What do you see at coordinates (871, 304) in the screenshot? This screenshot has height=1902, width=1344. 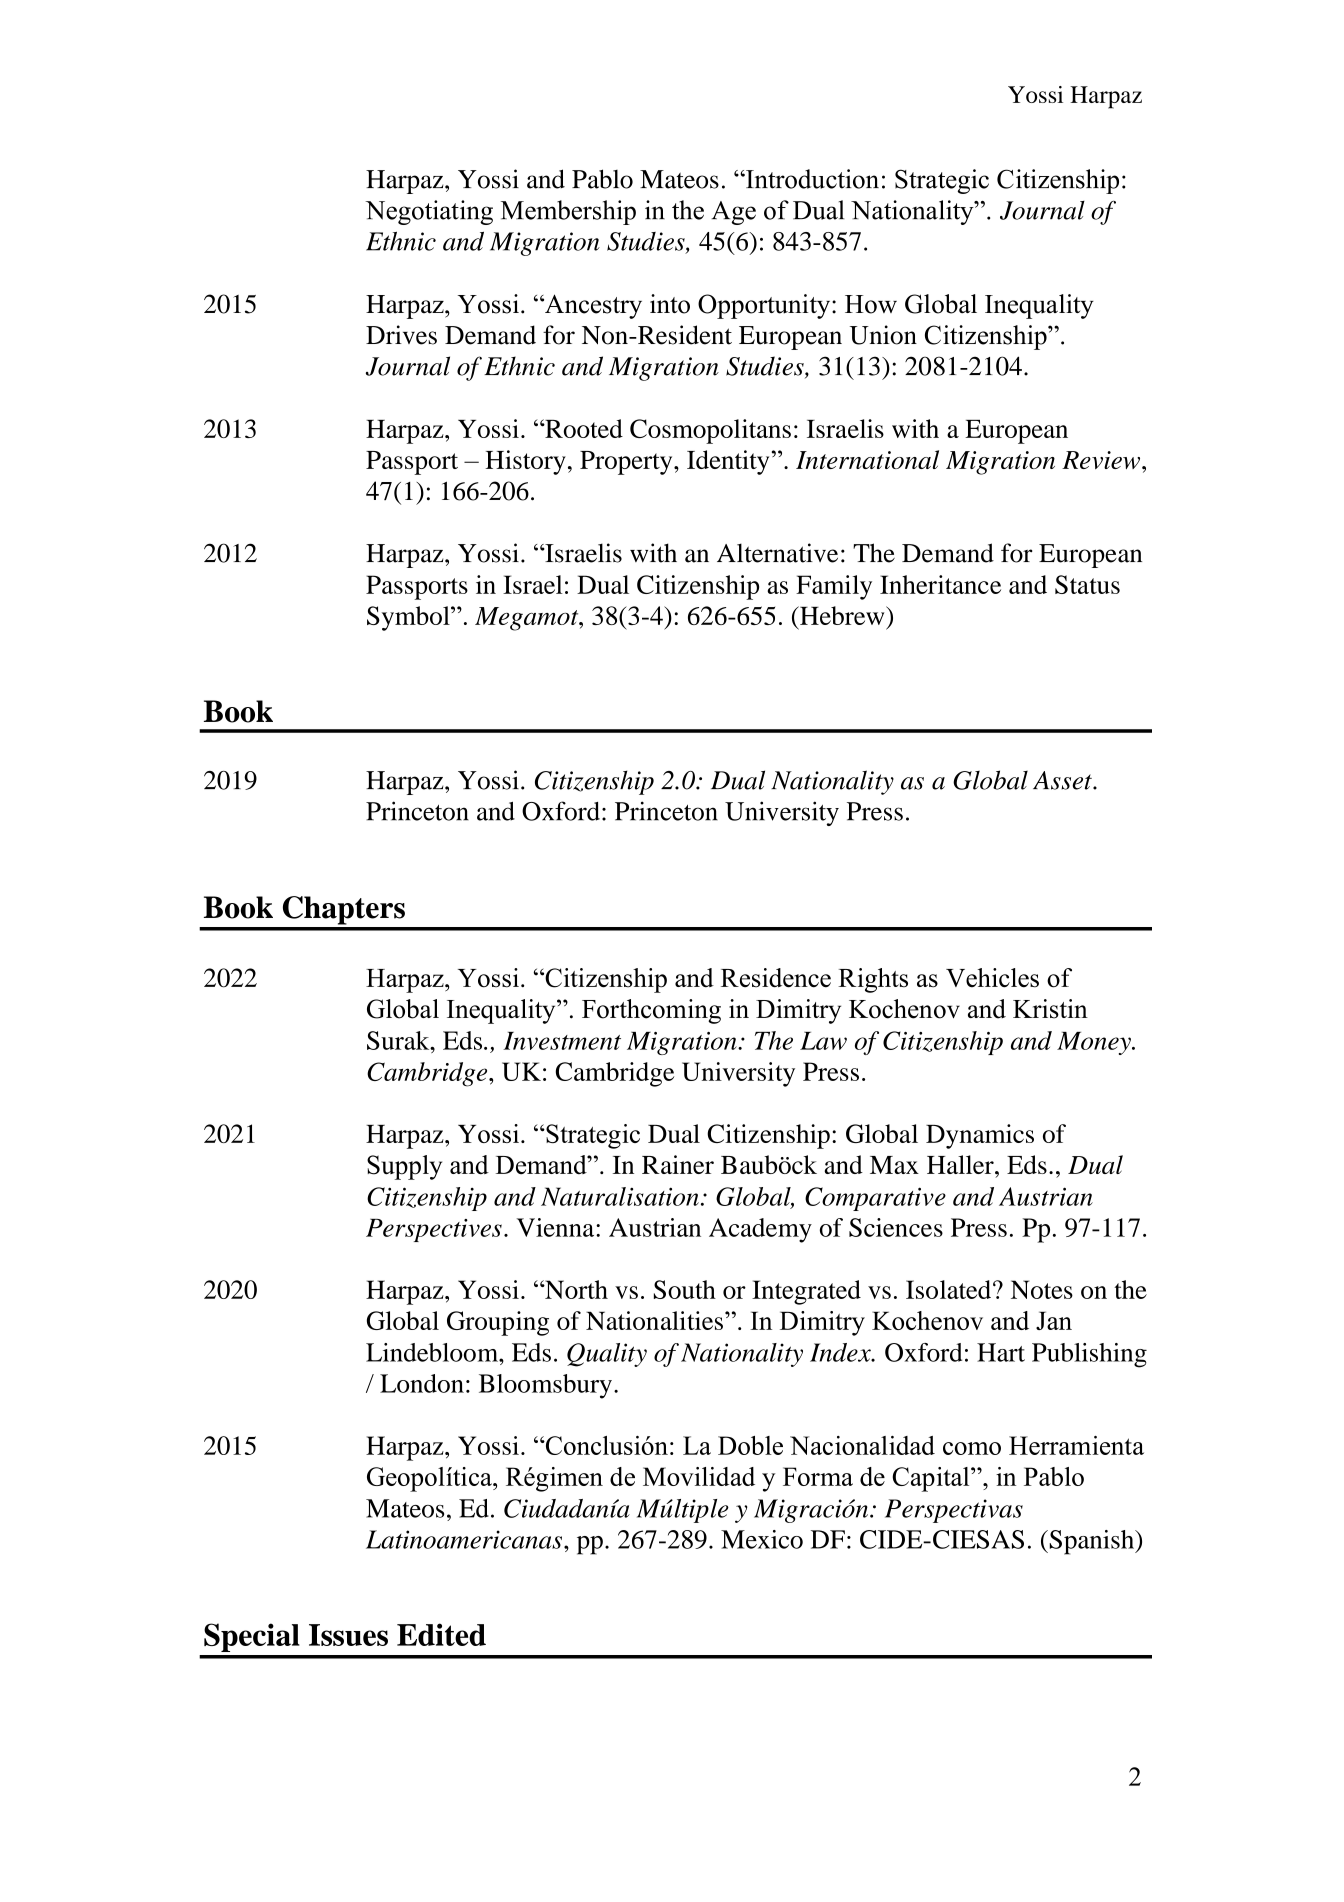 I see `How` at bounding box center [871, 304].
